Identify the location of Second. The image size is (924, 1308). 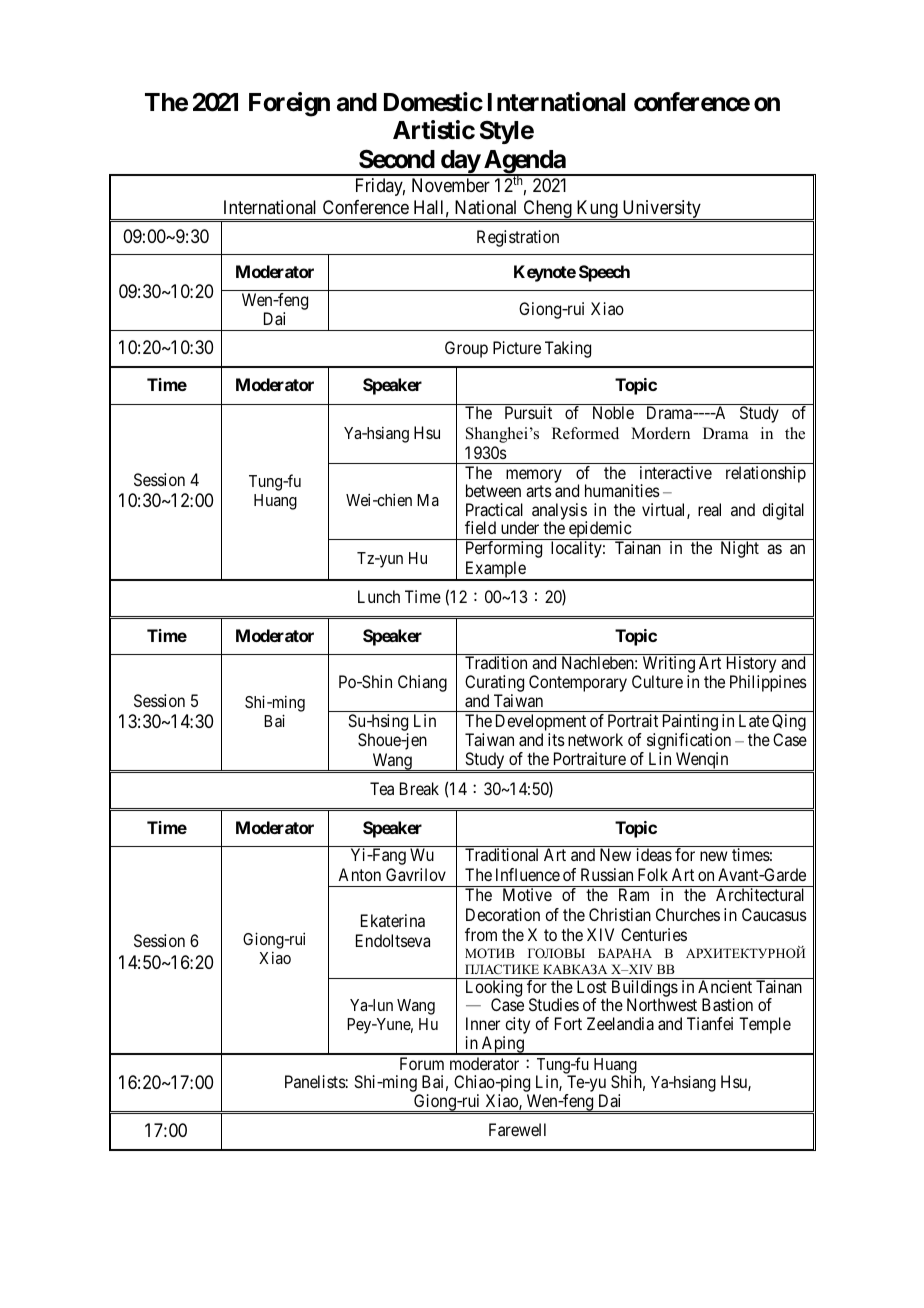
(397, 159).
